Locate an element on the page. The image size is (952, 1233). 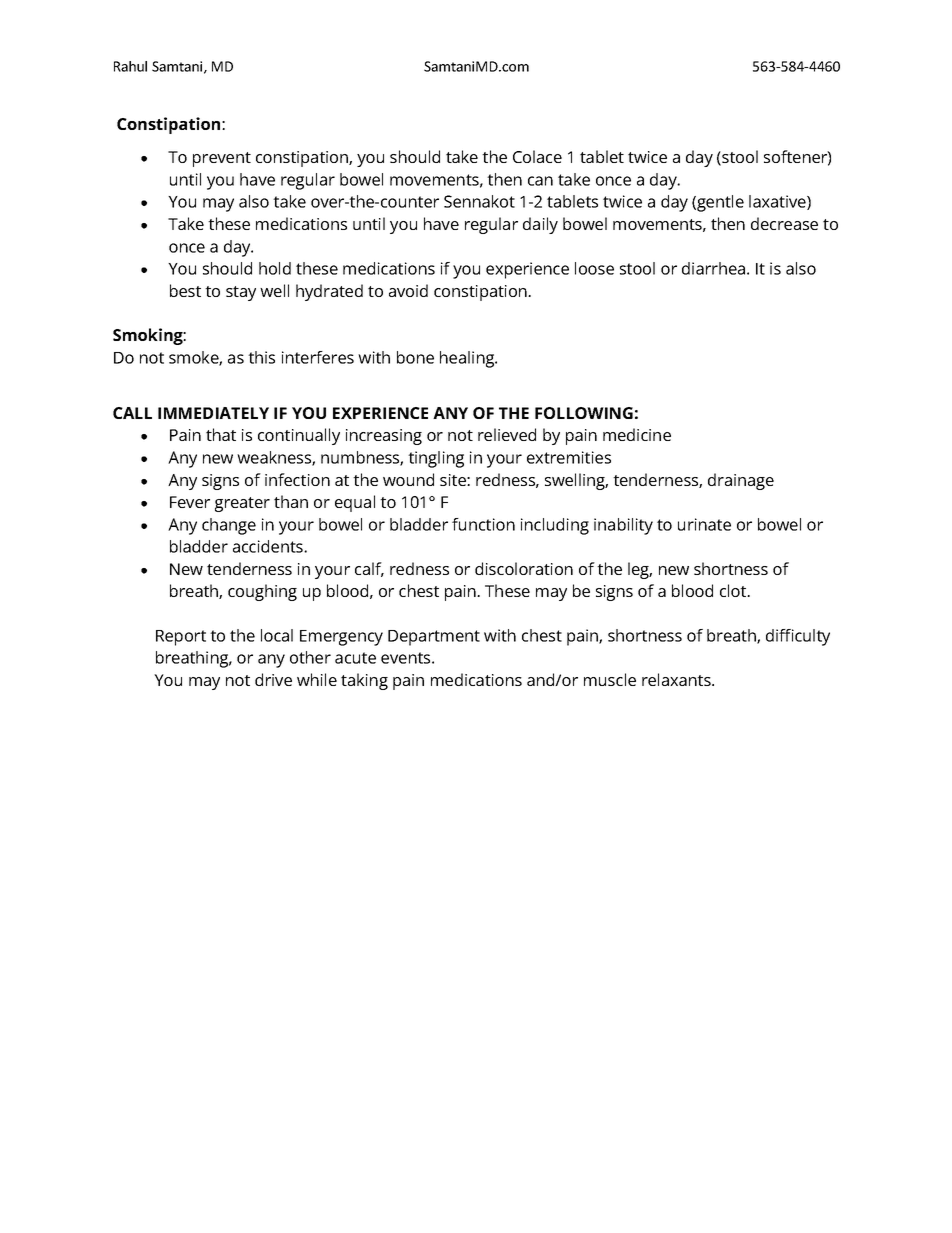
laxative is located at coordinates (778, 202).
